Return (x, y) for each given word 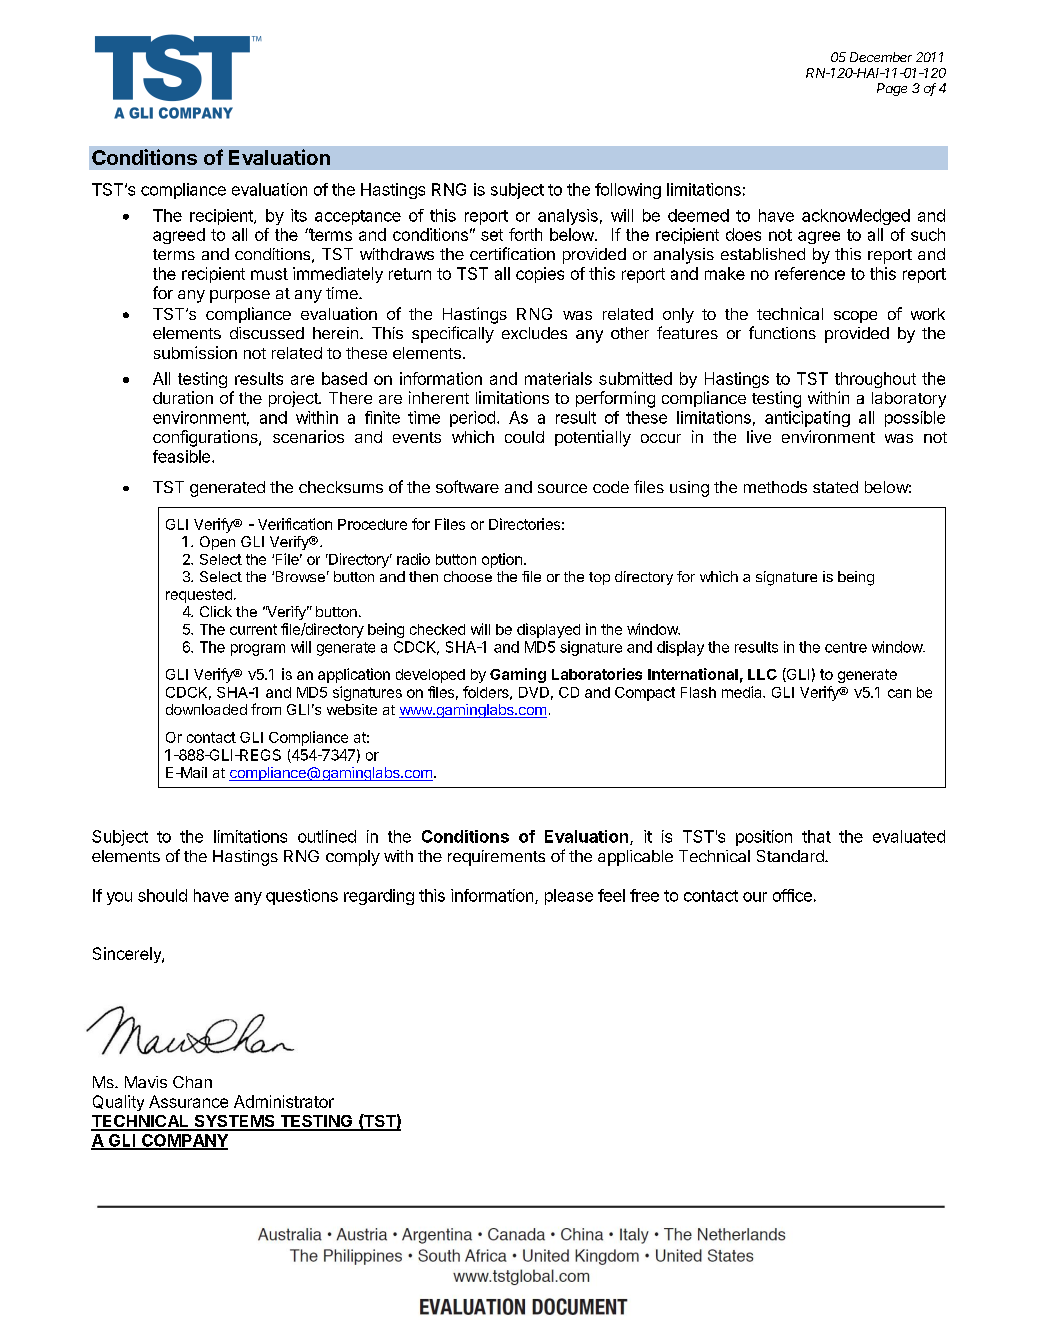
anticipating (807, 419)
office (792, 895)
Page (892, 89)
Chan (192, 1082)
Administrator (284, 1101)
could (524, 437)
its (299, 215)
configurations (206, 438)
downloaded (206, 709)
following (628, 191)
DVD (534, 692)
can (899, 693)
